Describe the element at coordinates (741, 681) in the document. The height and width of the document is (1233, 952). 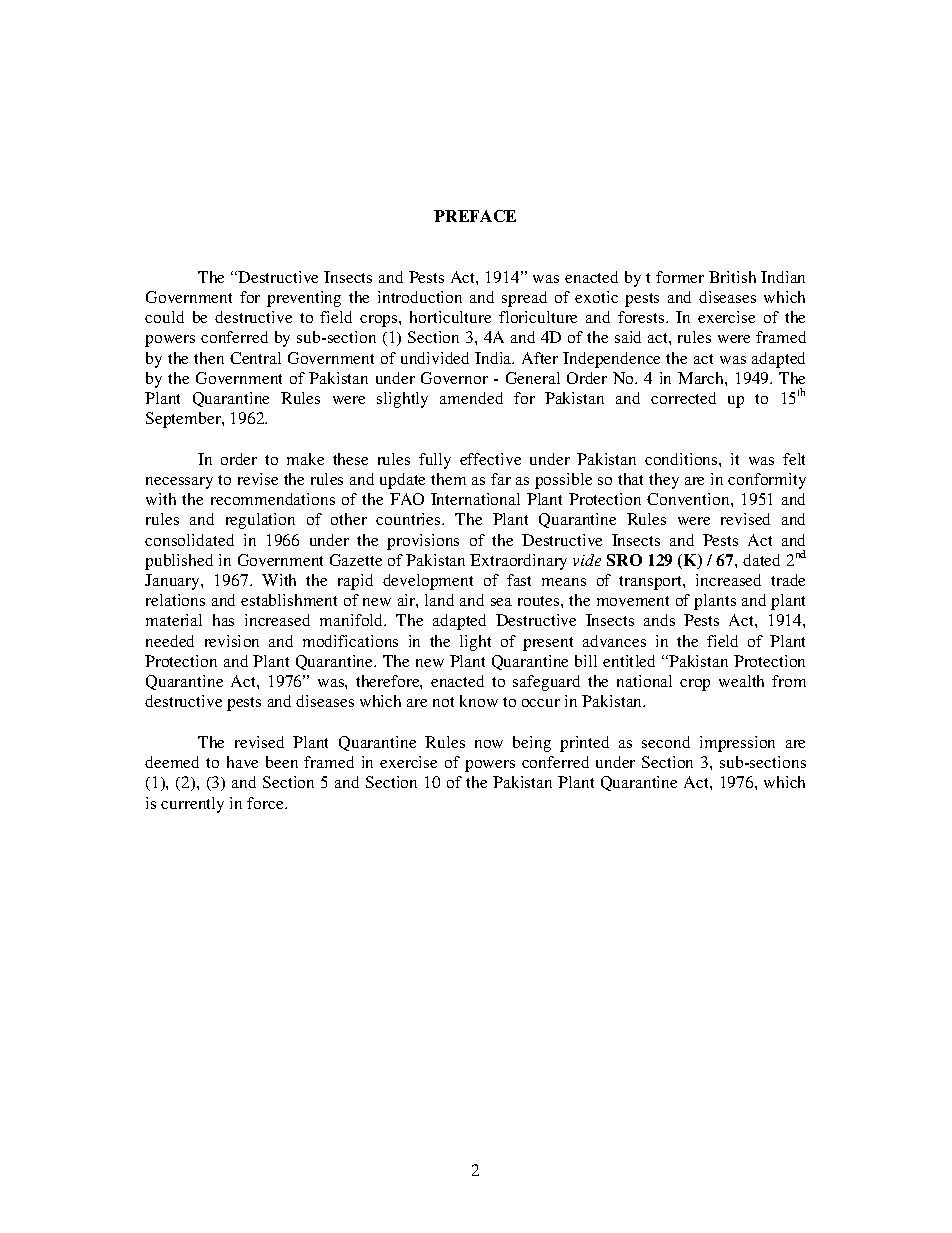
I see `wealth` at that location.
